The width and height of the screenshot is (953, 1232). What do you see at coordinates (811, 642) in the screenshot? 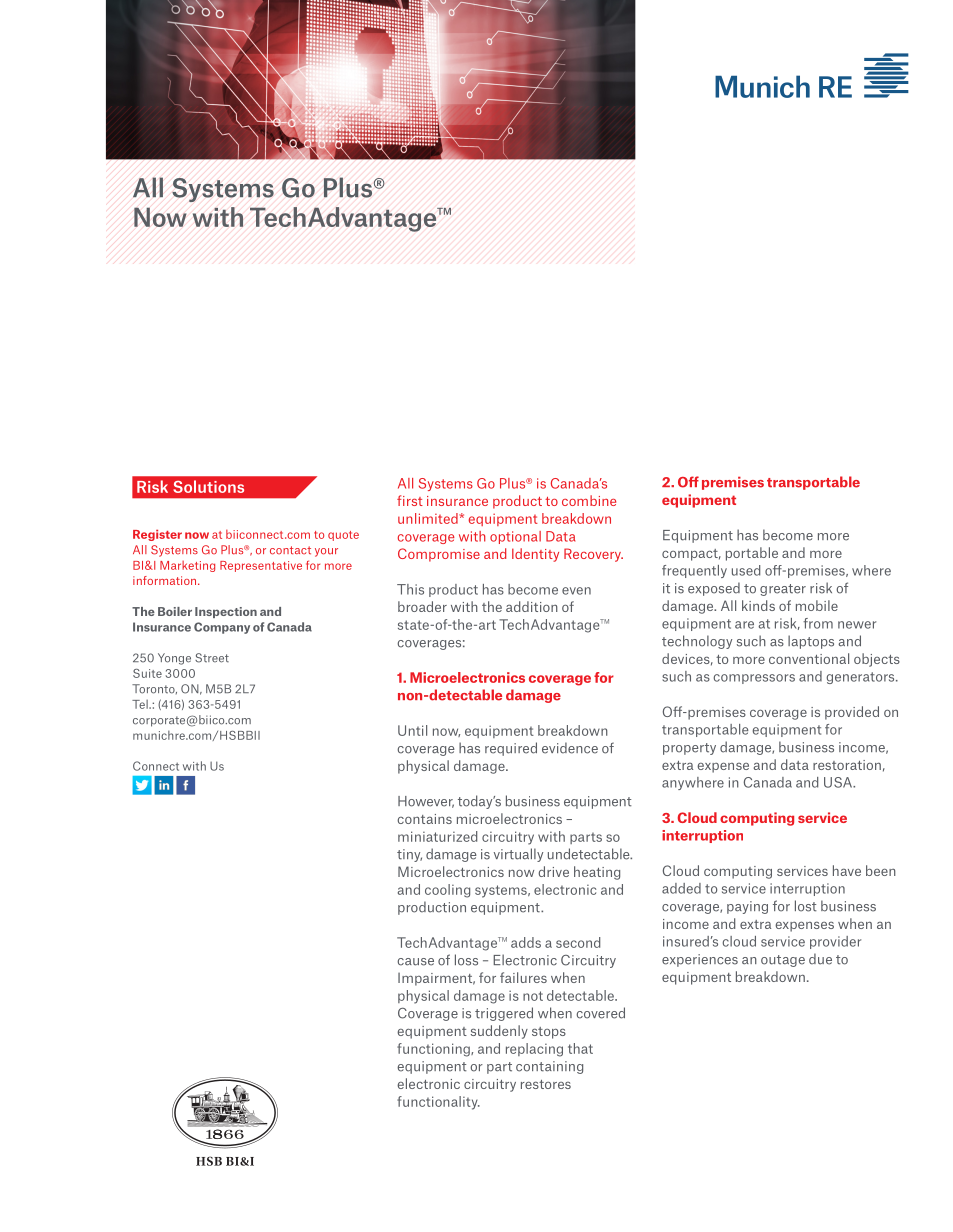
I see `laptops` at bounding box center [811, 642].
